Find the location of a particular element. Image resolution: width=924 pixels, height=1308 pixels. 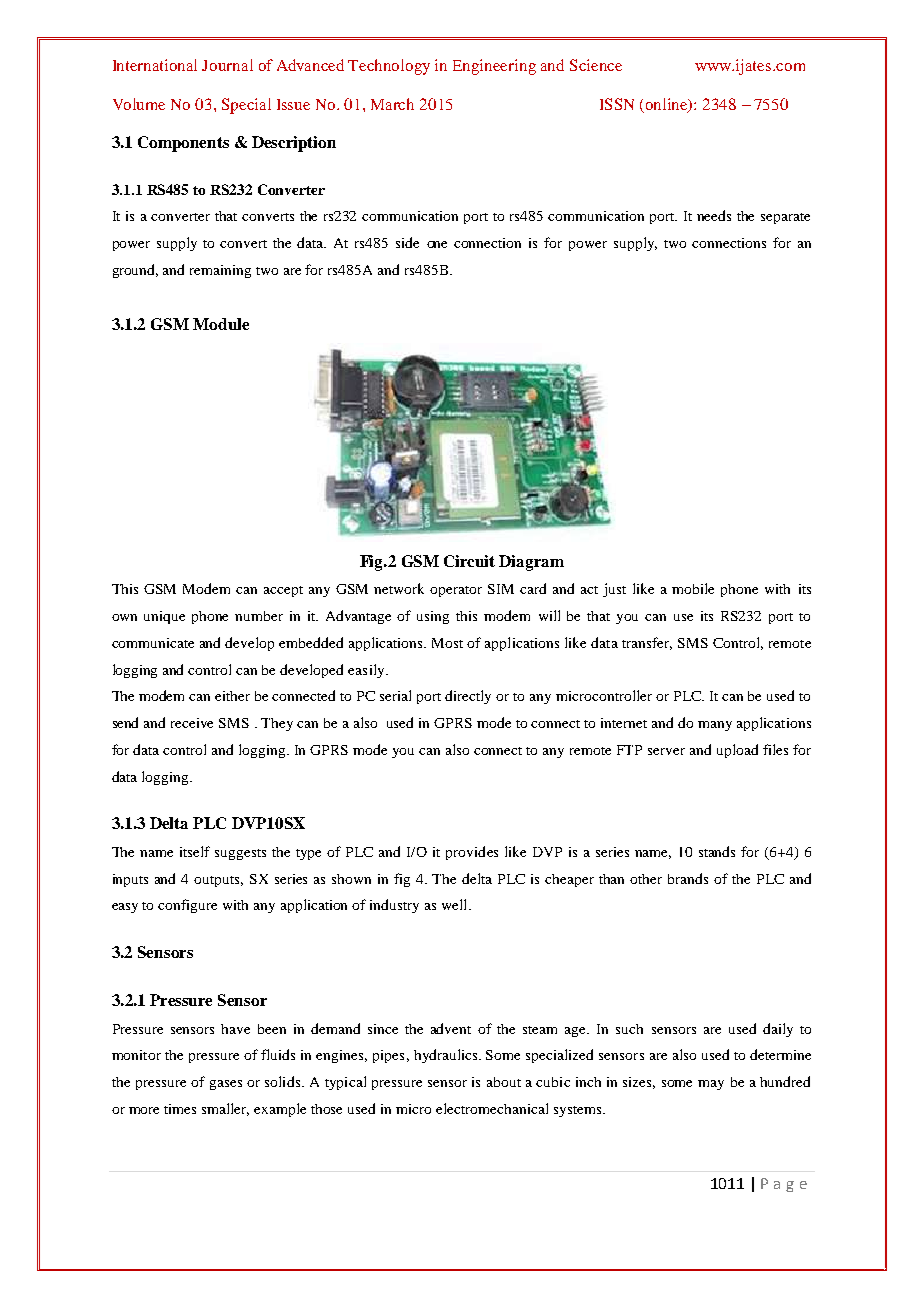

needs is located at coordinates (714, 215).
